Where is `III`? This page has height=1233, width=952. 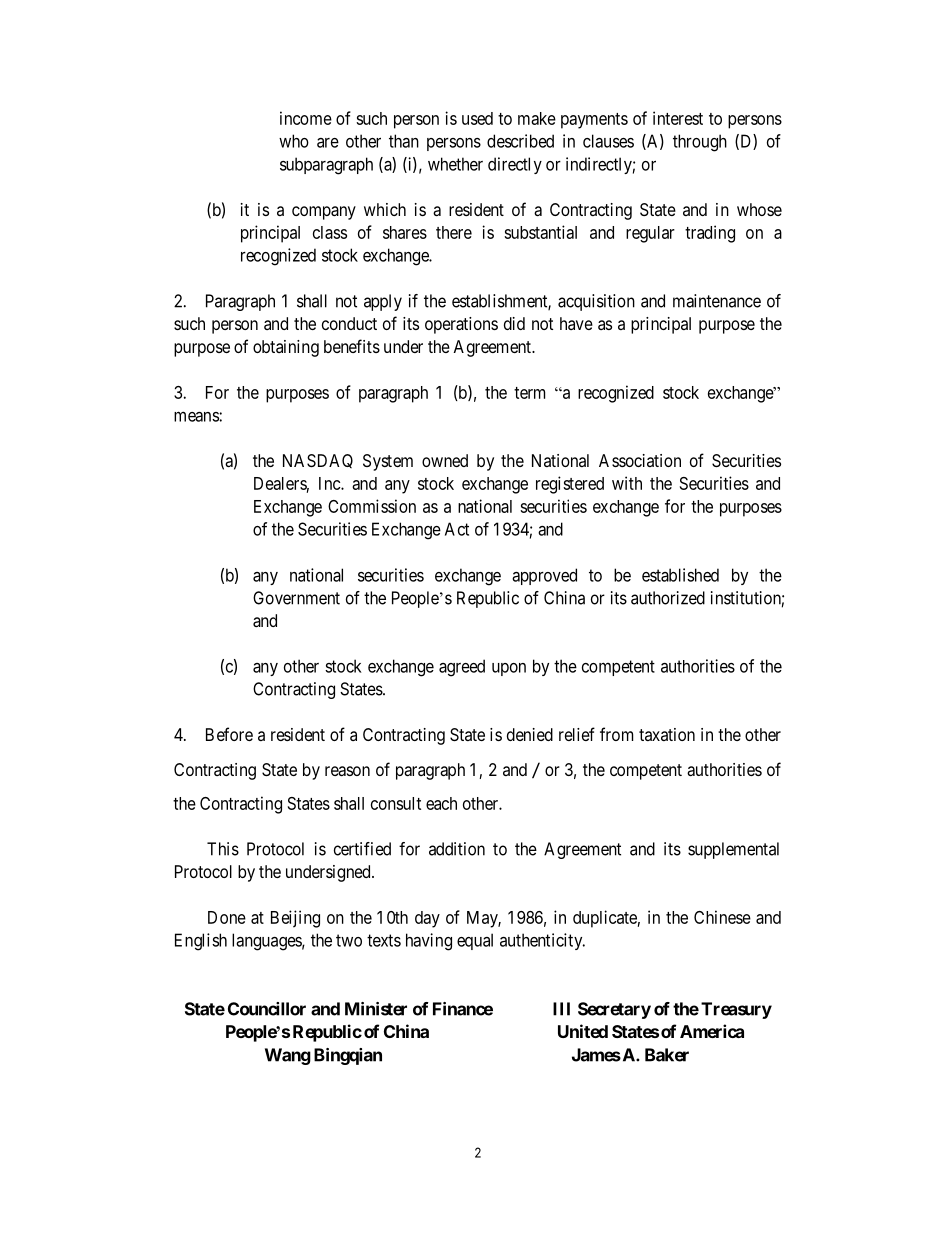
III is located at coordinates (561, 1009).
